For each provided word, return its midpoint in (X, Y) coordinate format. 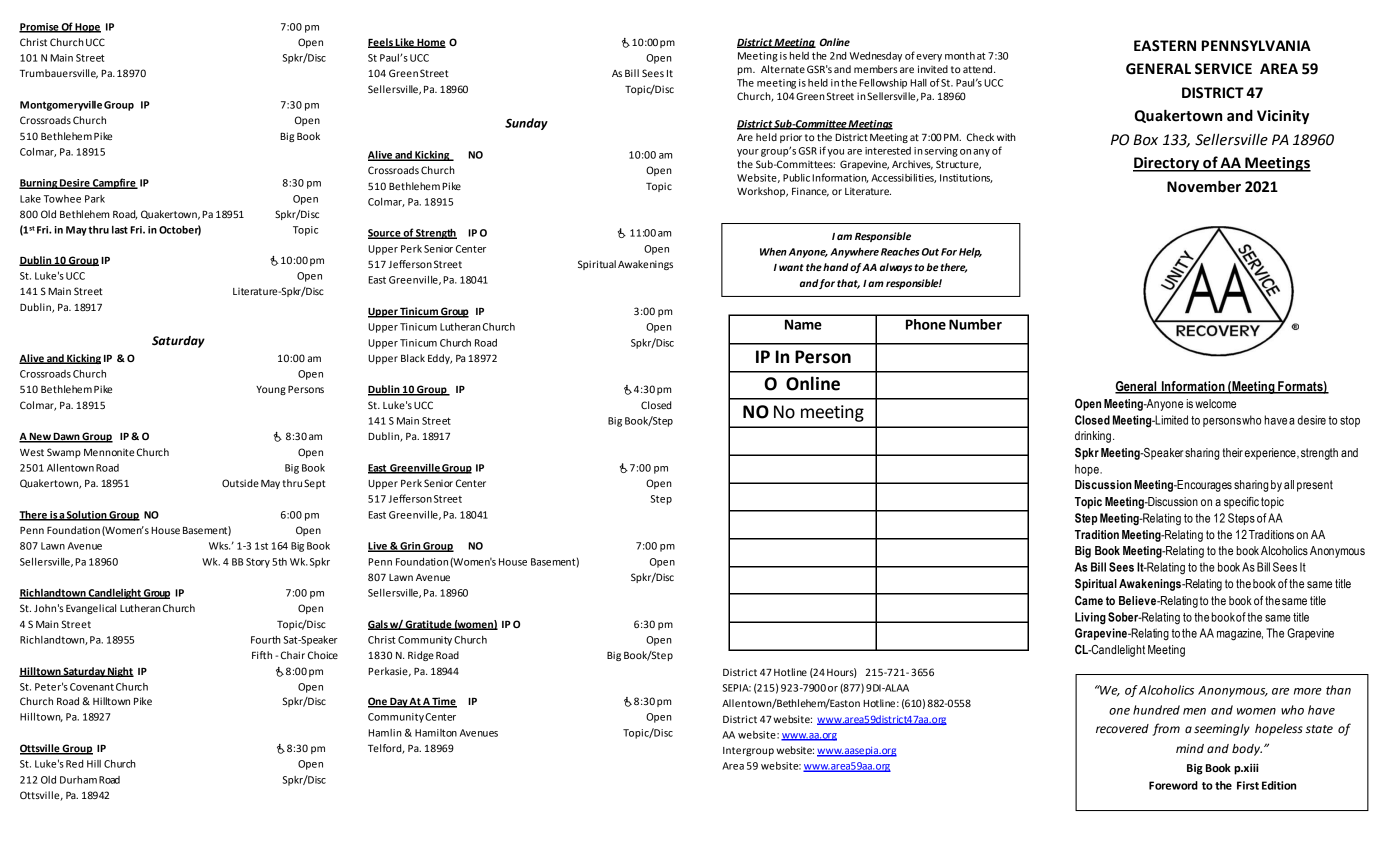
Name (803, 324)
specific (1241, 503)
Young (271, 390)
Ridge (421, 656)
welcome (1215, 403)
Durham (78, 780)
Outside (240, 483)
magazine (1240, 634)
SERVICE (1223, 69)
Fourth (266, 640)
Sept (315, 484)
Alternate (783, 69)
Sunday (526, 124)
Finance (810, 192)
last (120, 230)
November (1204, 186)
